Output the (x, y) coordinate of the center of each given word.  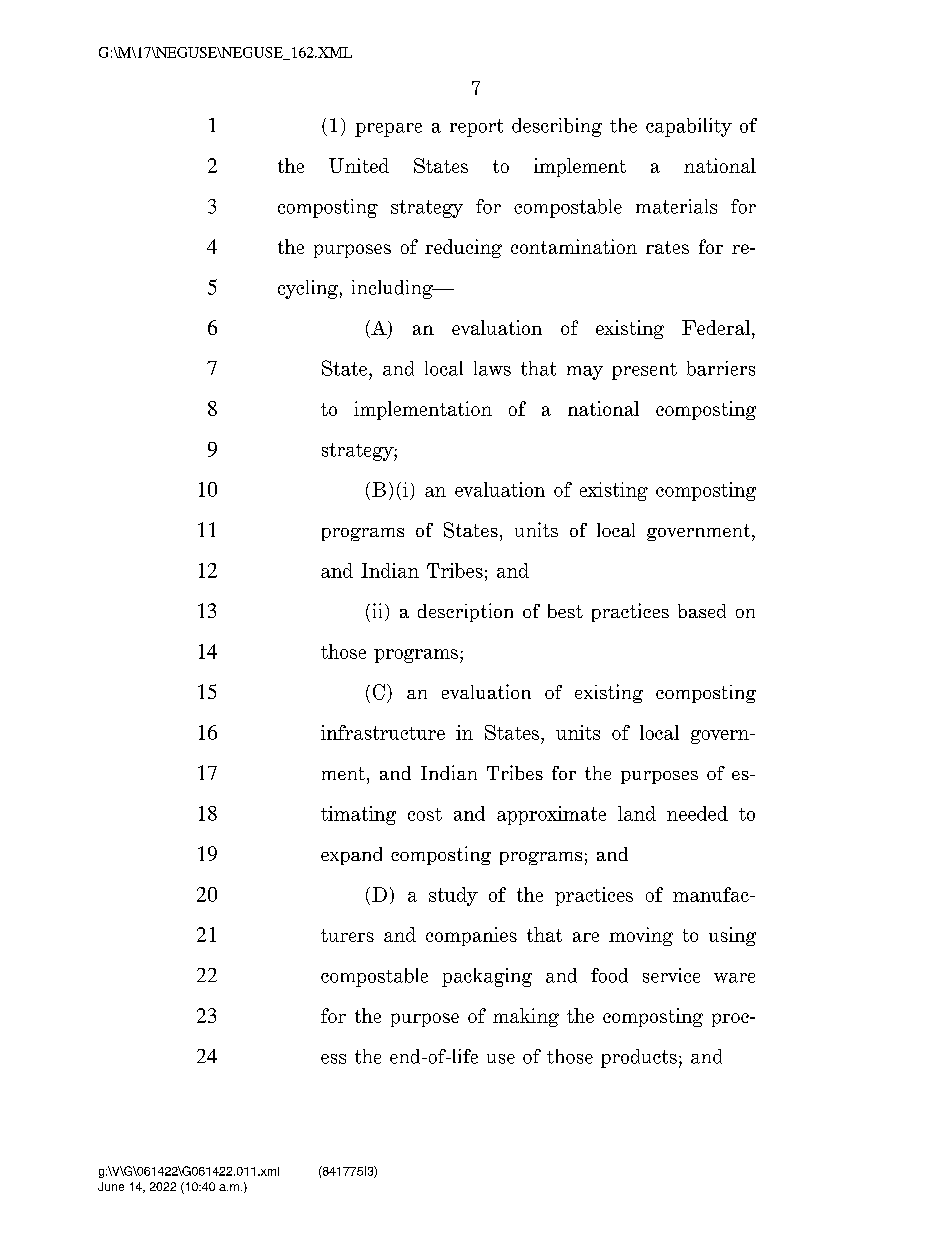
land (637, 813)
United (359, 165)
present (644, 371)
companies (471, 936)
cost (425, 814)
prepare (388, 130)
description (465, 612)
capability (689, 127)
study (453, 896)
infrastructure (383, 732)
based (702, 611)
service (671, 975)
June (111, 1186)
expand (351, 856)
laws (492, 368)
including (393, 289)
